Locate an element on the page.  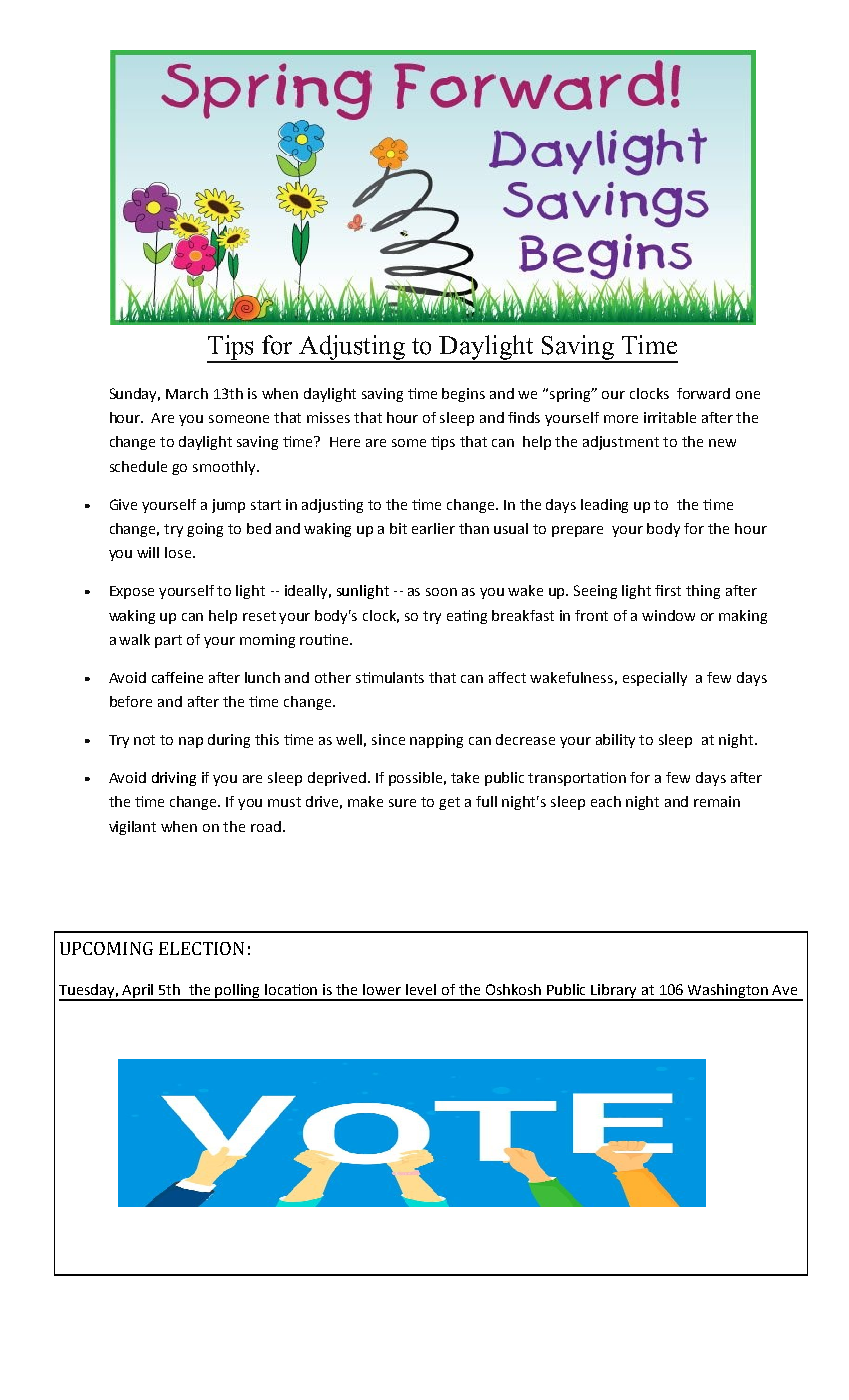
level is located at coordinates (421, 989).
